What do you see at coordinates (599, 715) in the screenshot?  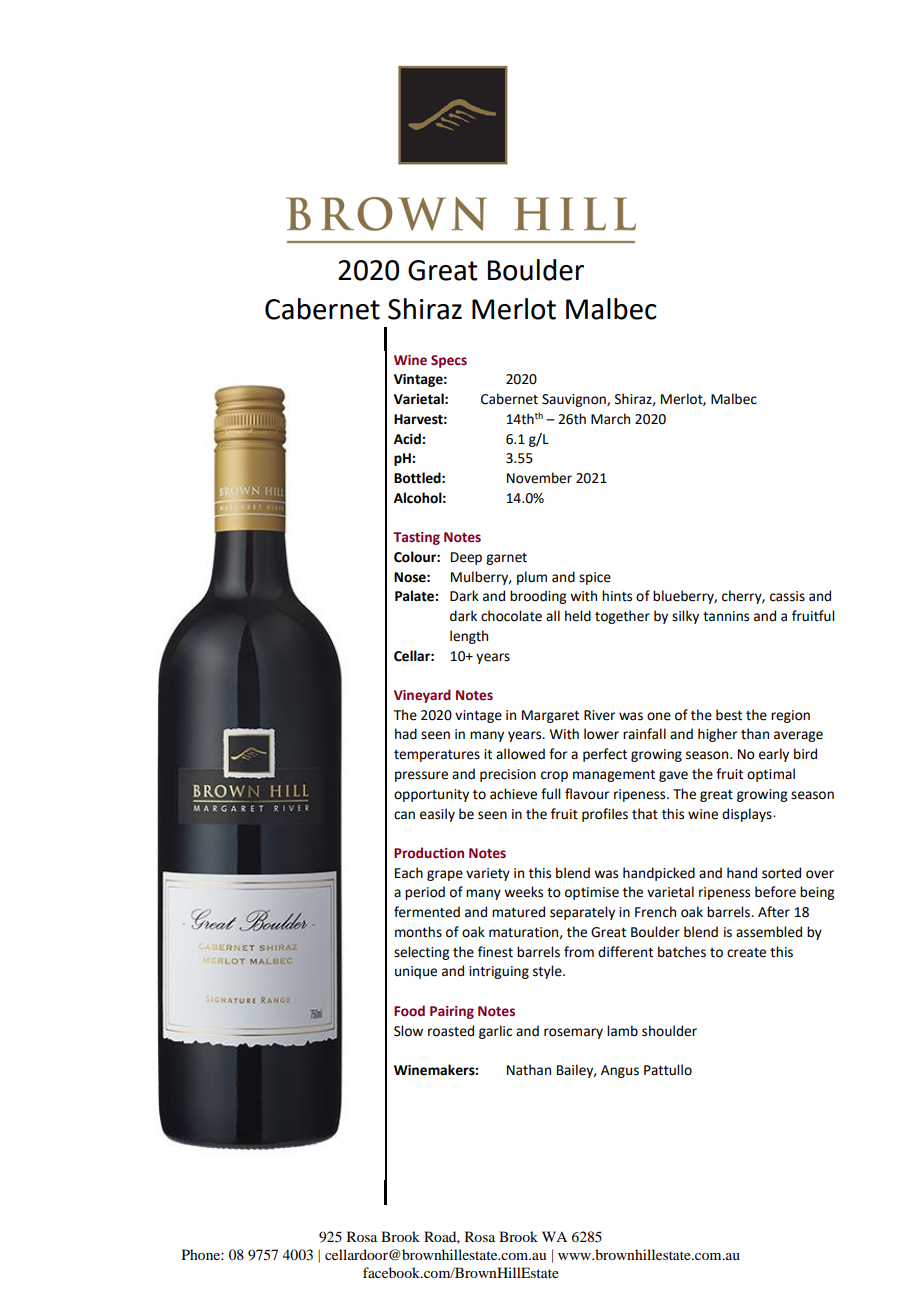 I see `River` at bounding box center [599, 715].
